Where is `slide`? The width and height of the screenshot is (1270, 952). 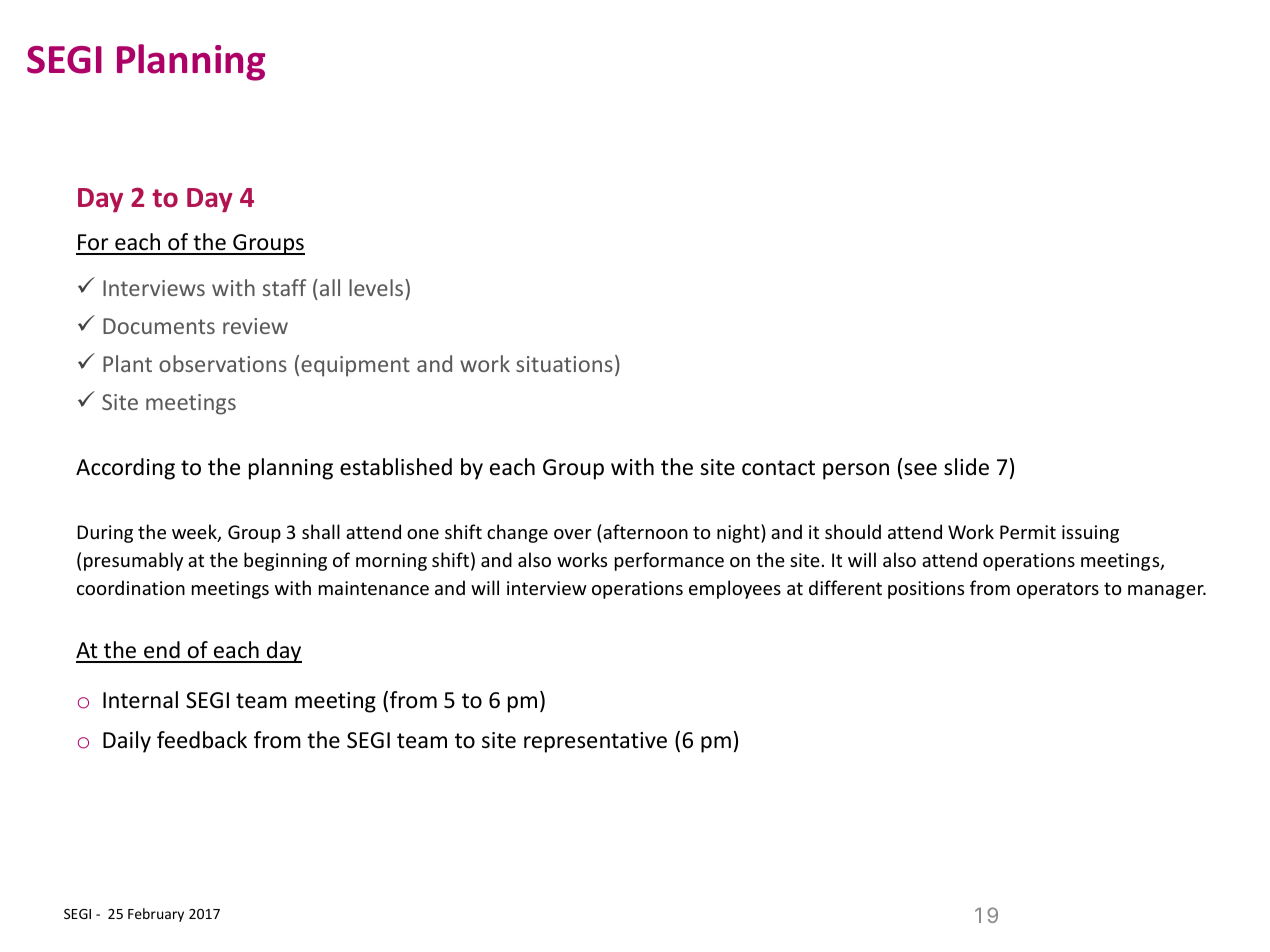 slide is located at coordinates (966, 467).
